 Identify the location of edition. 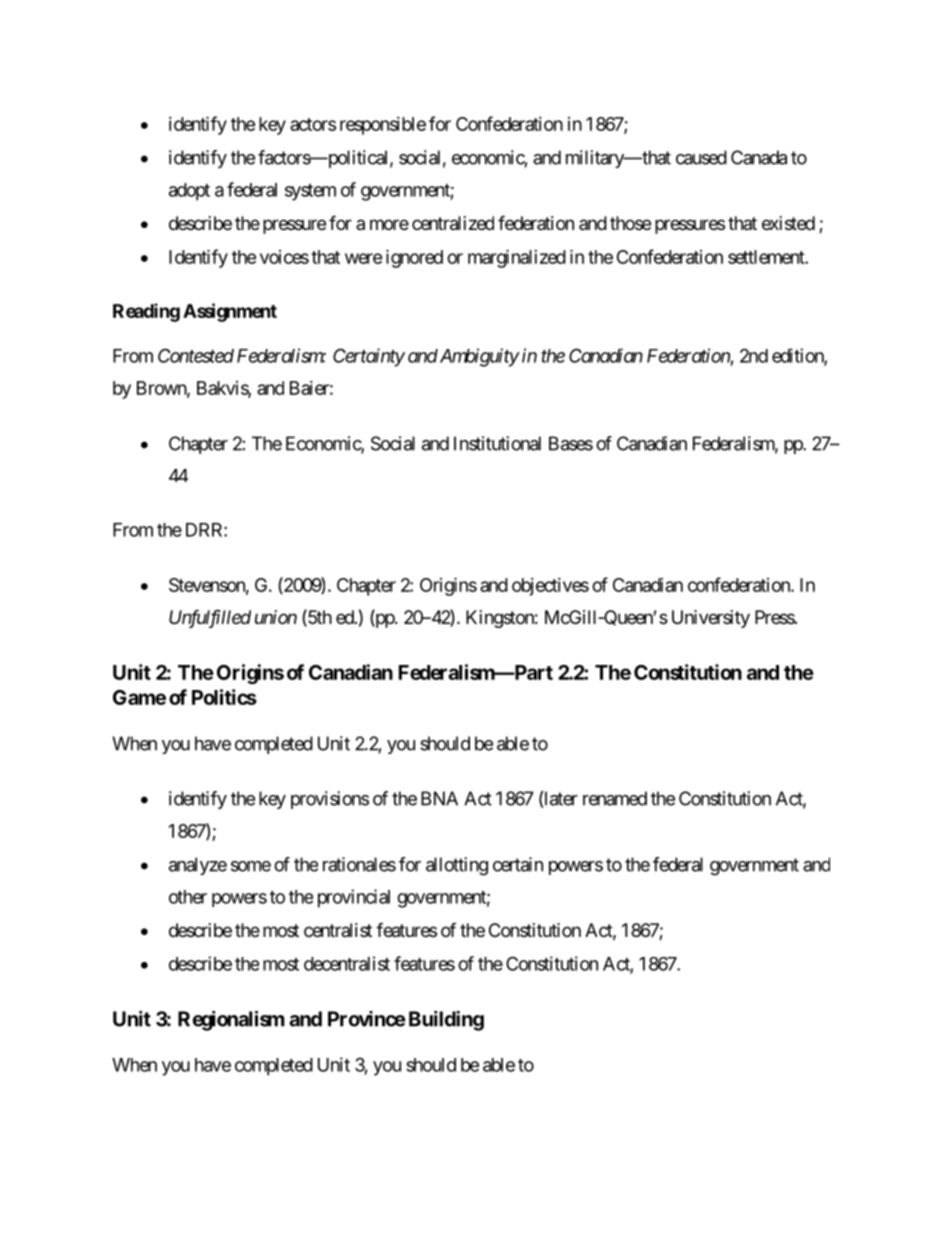
(798, 356).
